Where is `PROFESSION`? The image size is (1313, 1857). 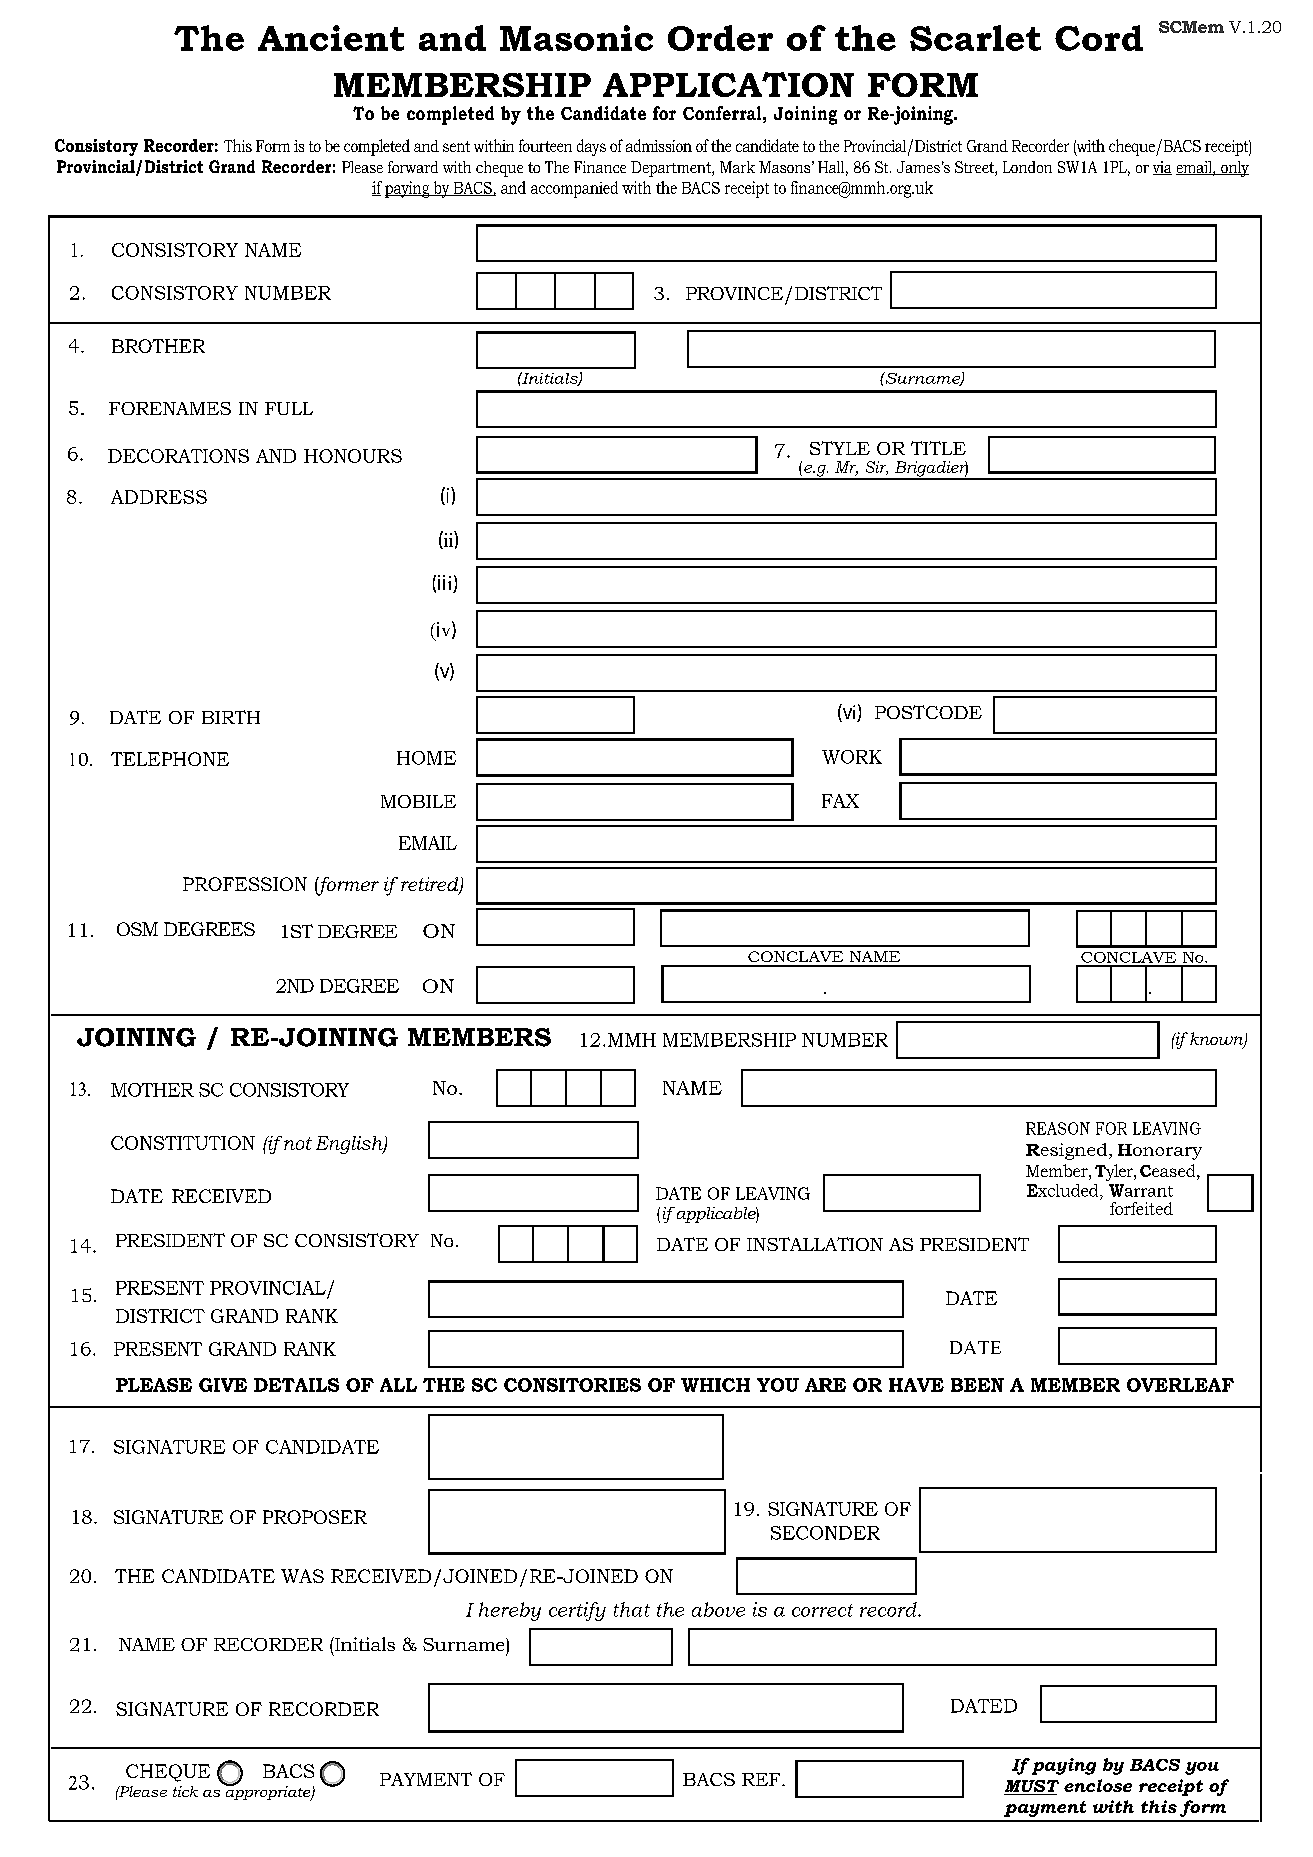 PROFESSION is located at coordinates (245, 884).
